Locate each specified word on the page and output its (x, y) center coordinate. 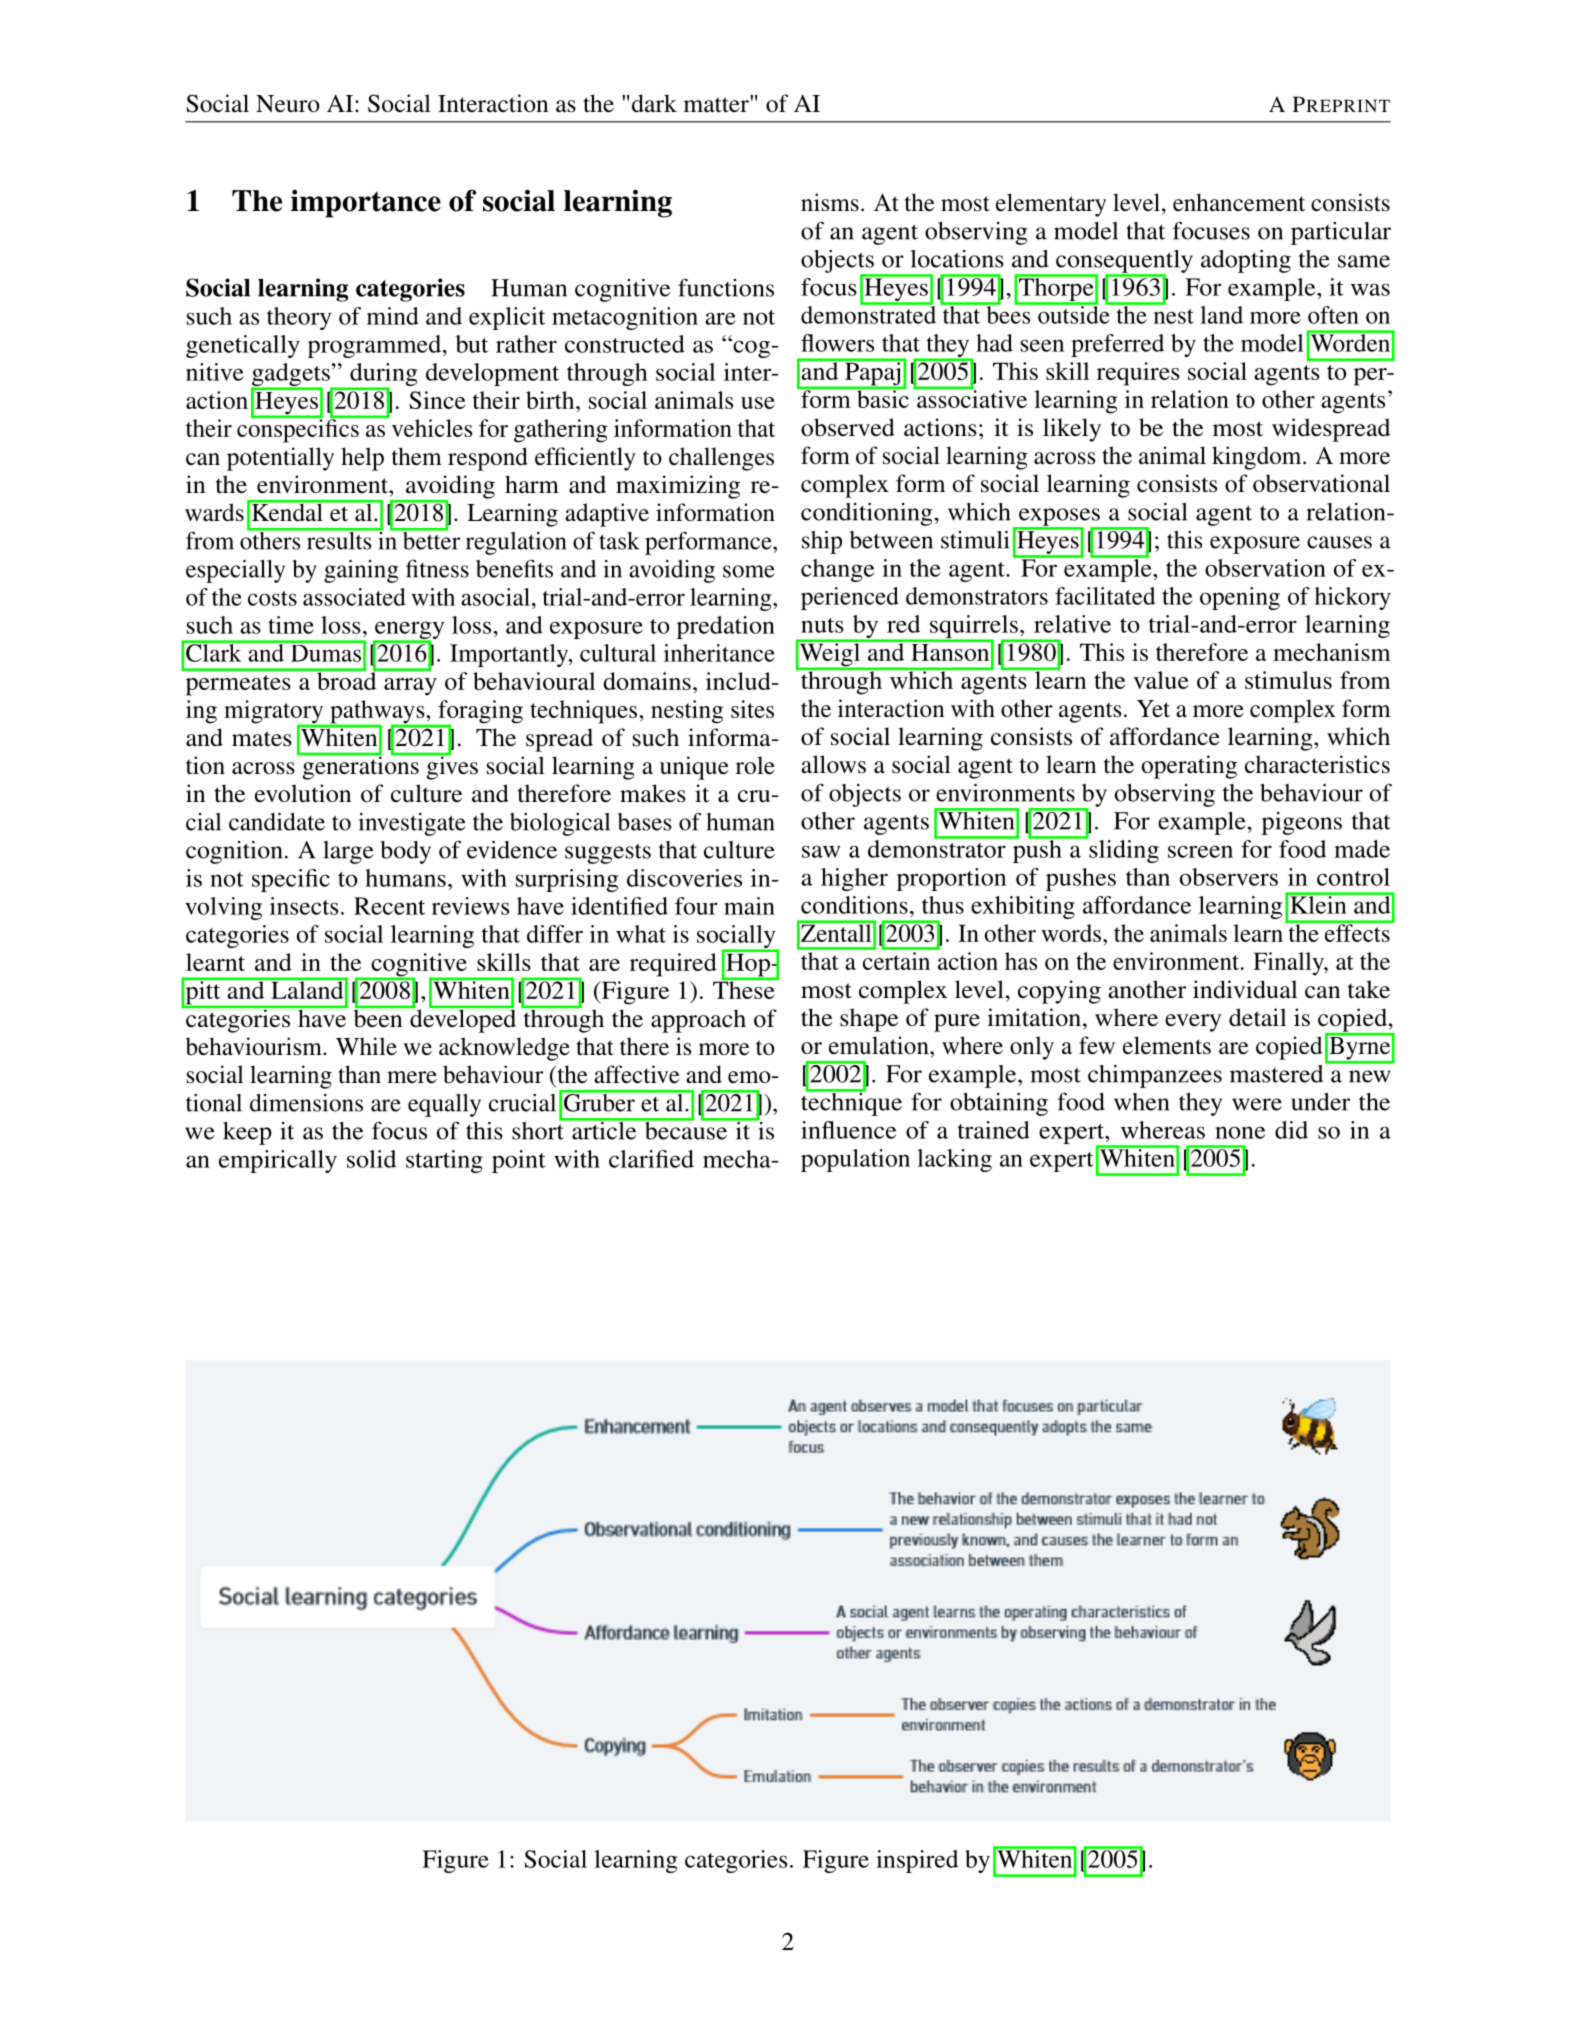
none (1240, 1132)
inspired (917, 1861)
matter (717, 104)
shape (869, 1020)
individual (1245, 989)
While (366, 1046)
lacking (954, 1160)
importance (366, 203)
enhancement (1239, 202)
